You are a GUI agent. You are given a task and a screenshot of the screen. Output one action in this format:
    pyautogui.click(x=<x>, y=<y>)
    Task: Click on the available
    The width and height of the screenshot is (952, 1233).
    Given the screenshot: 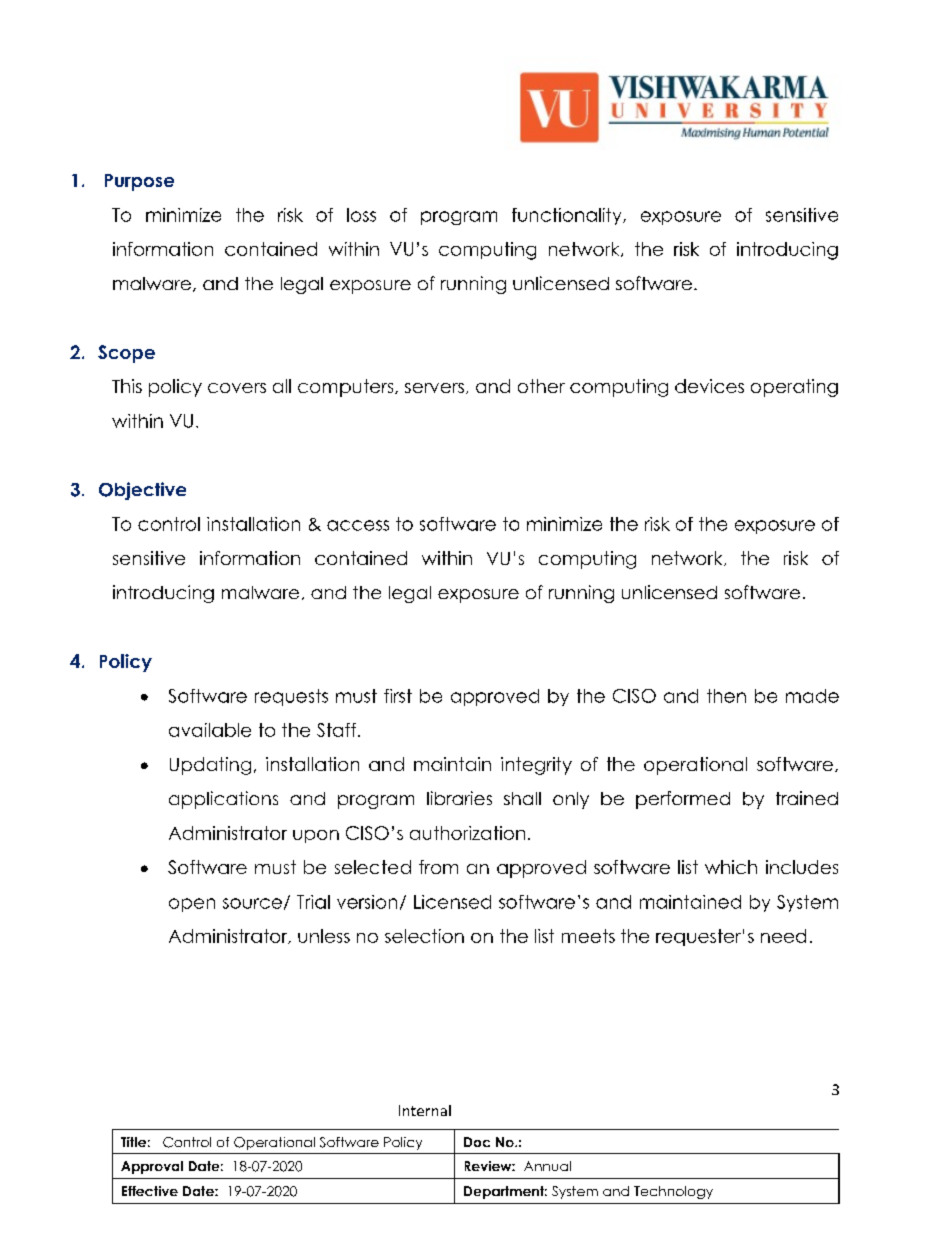 What is the action you would take?
    pyautogui.click(x=210, y=730)
